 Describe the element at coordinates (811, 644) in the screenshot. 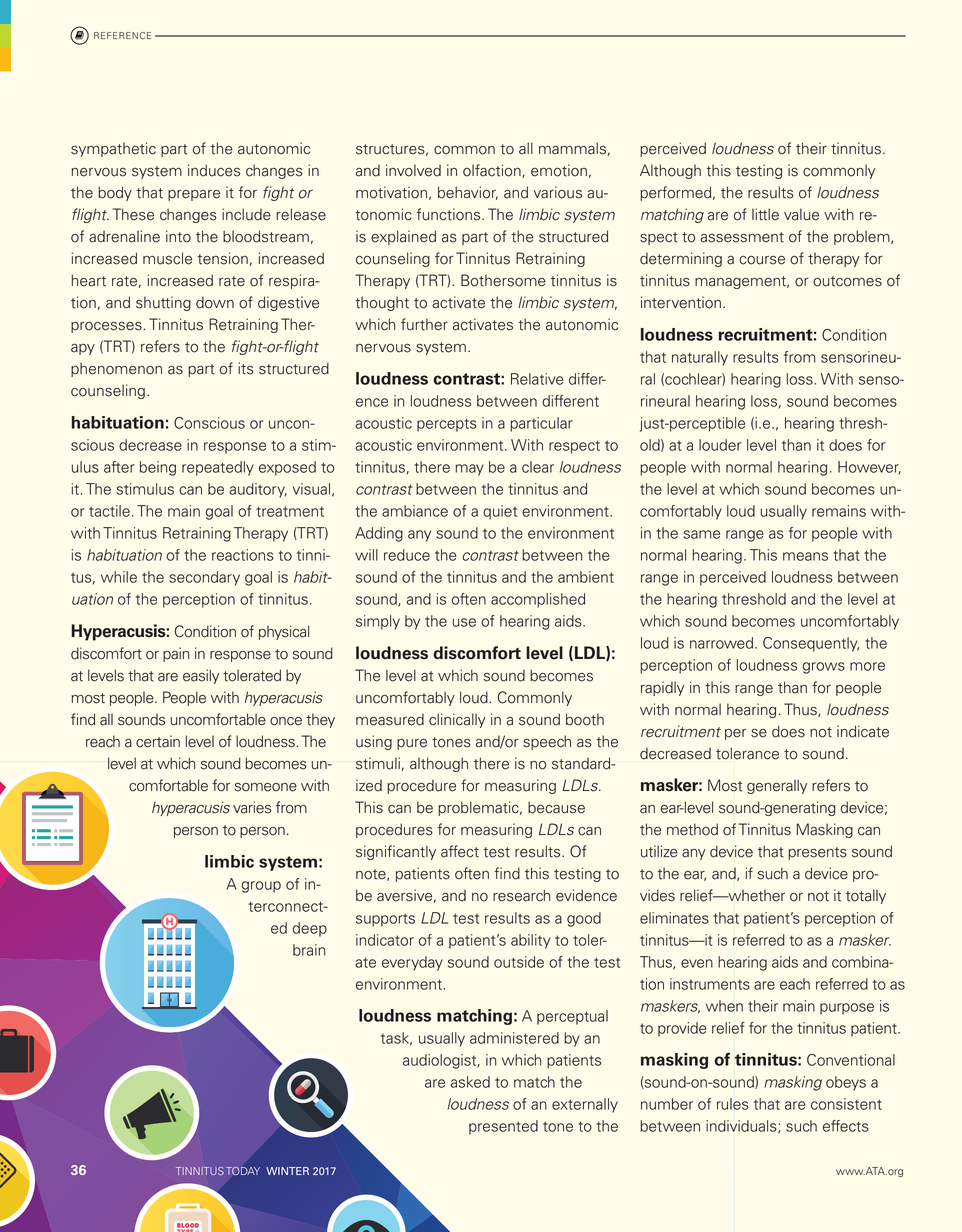

I see `Consequently` at that location.
